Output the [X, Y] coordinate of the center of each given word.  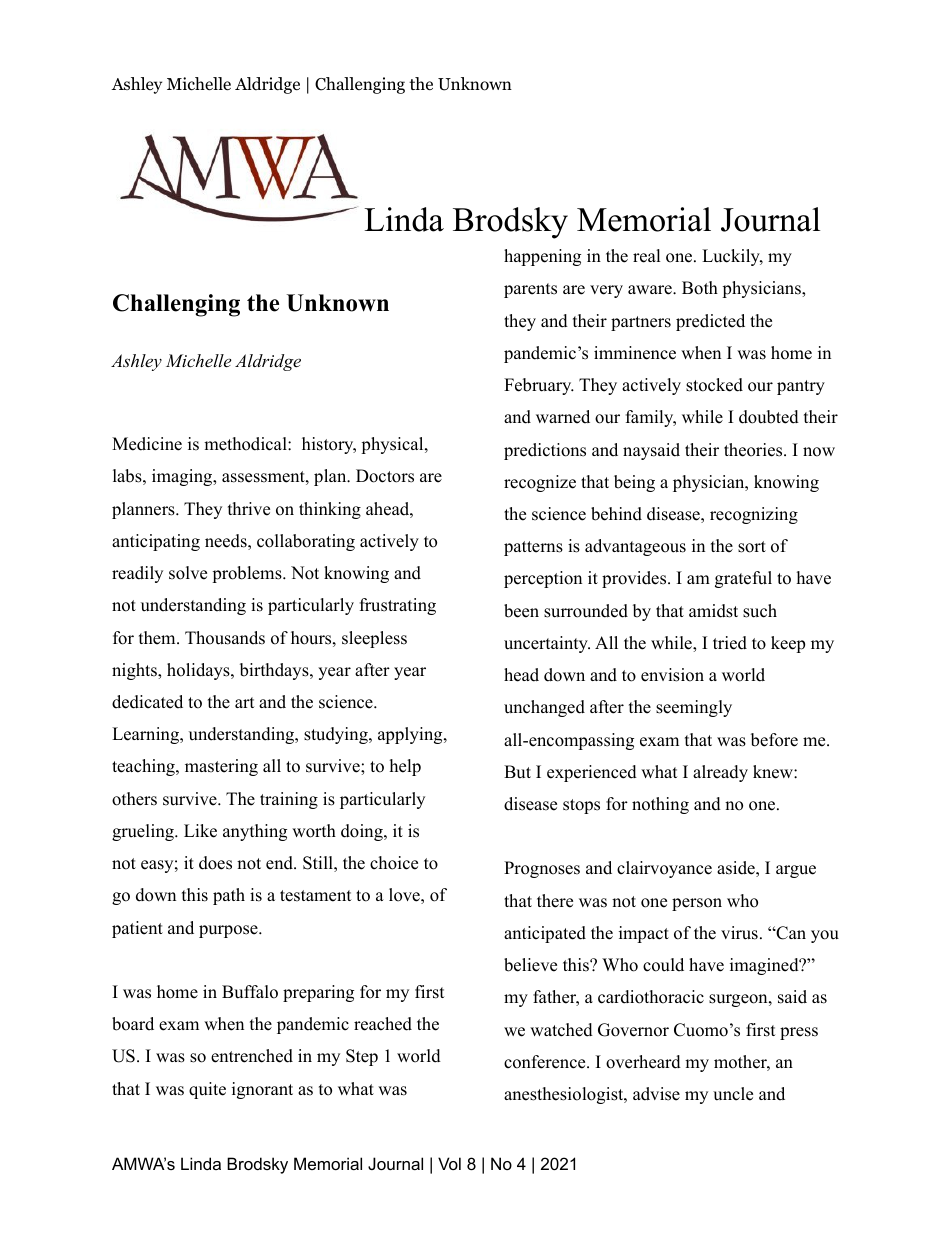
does [215, 863]
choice [394, 863]
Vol [449, 1163]
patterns [533, 548]
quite [207, 1090]
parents [530, 290]
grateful [743, 579]
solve [188, 573]
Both [700, 288]
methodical [246, 444]
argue [796, 871]
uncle [733, 1094]
